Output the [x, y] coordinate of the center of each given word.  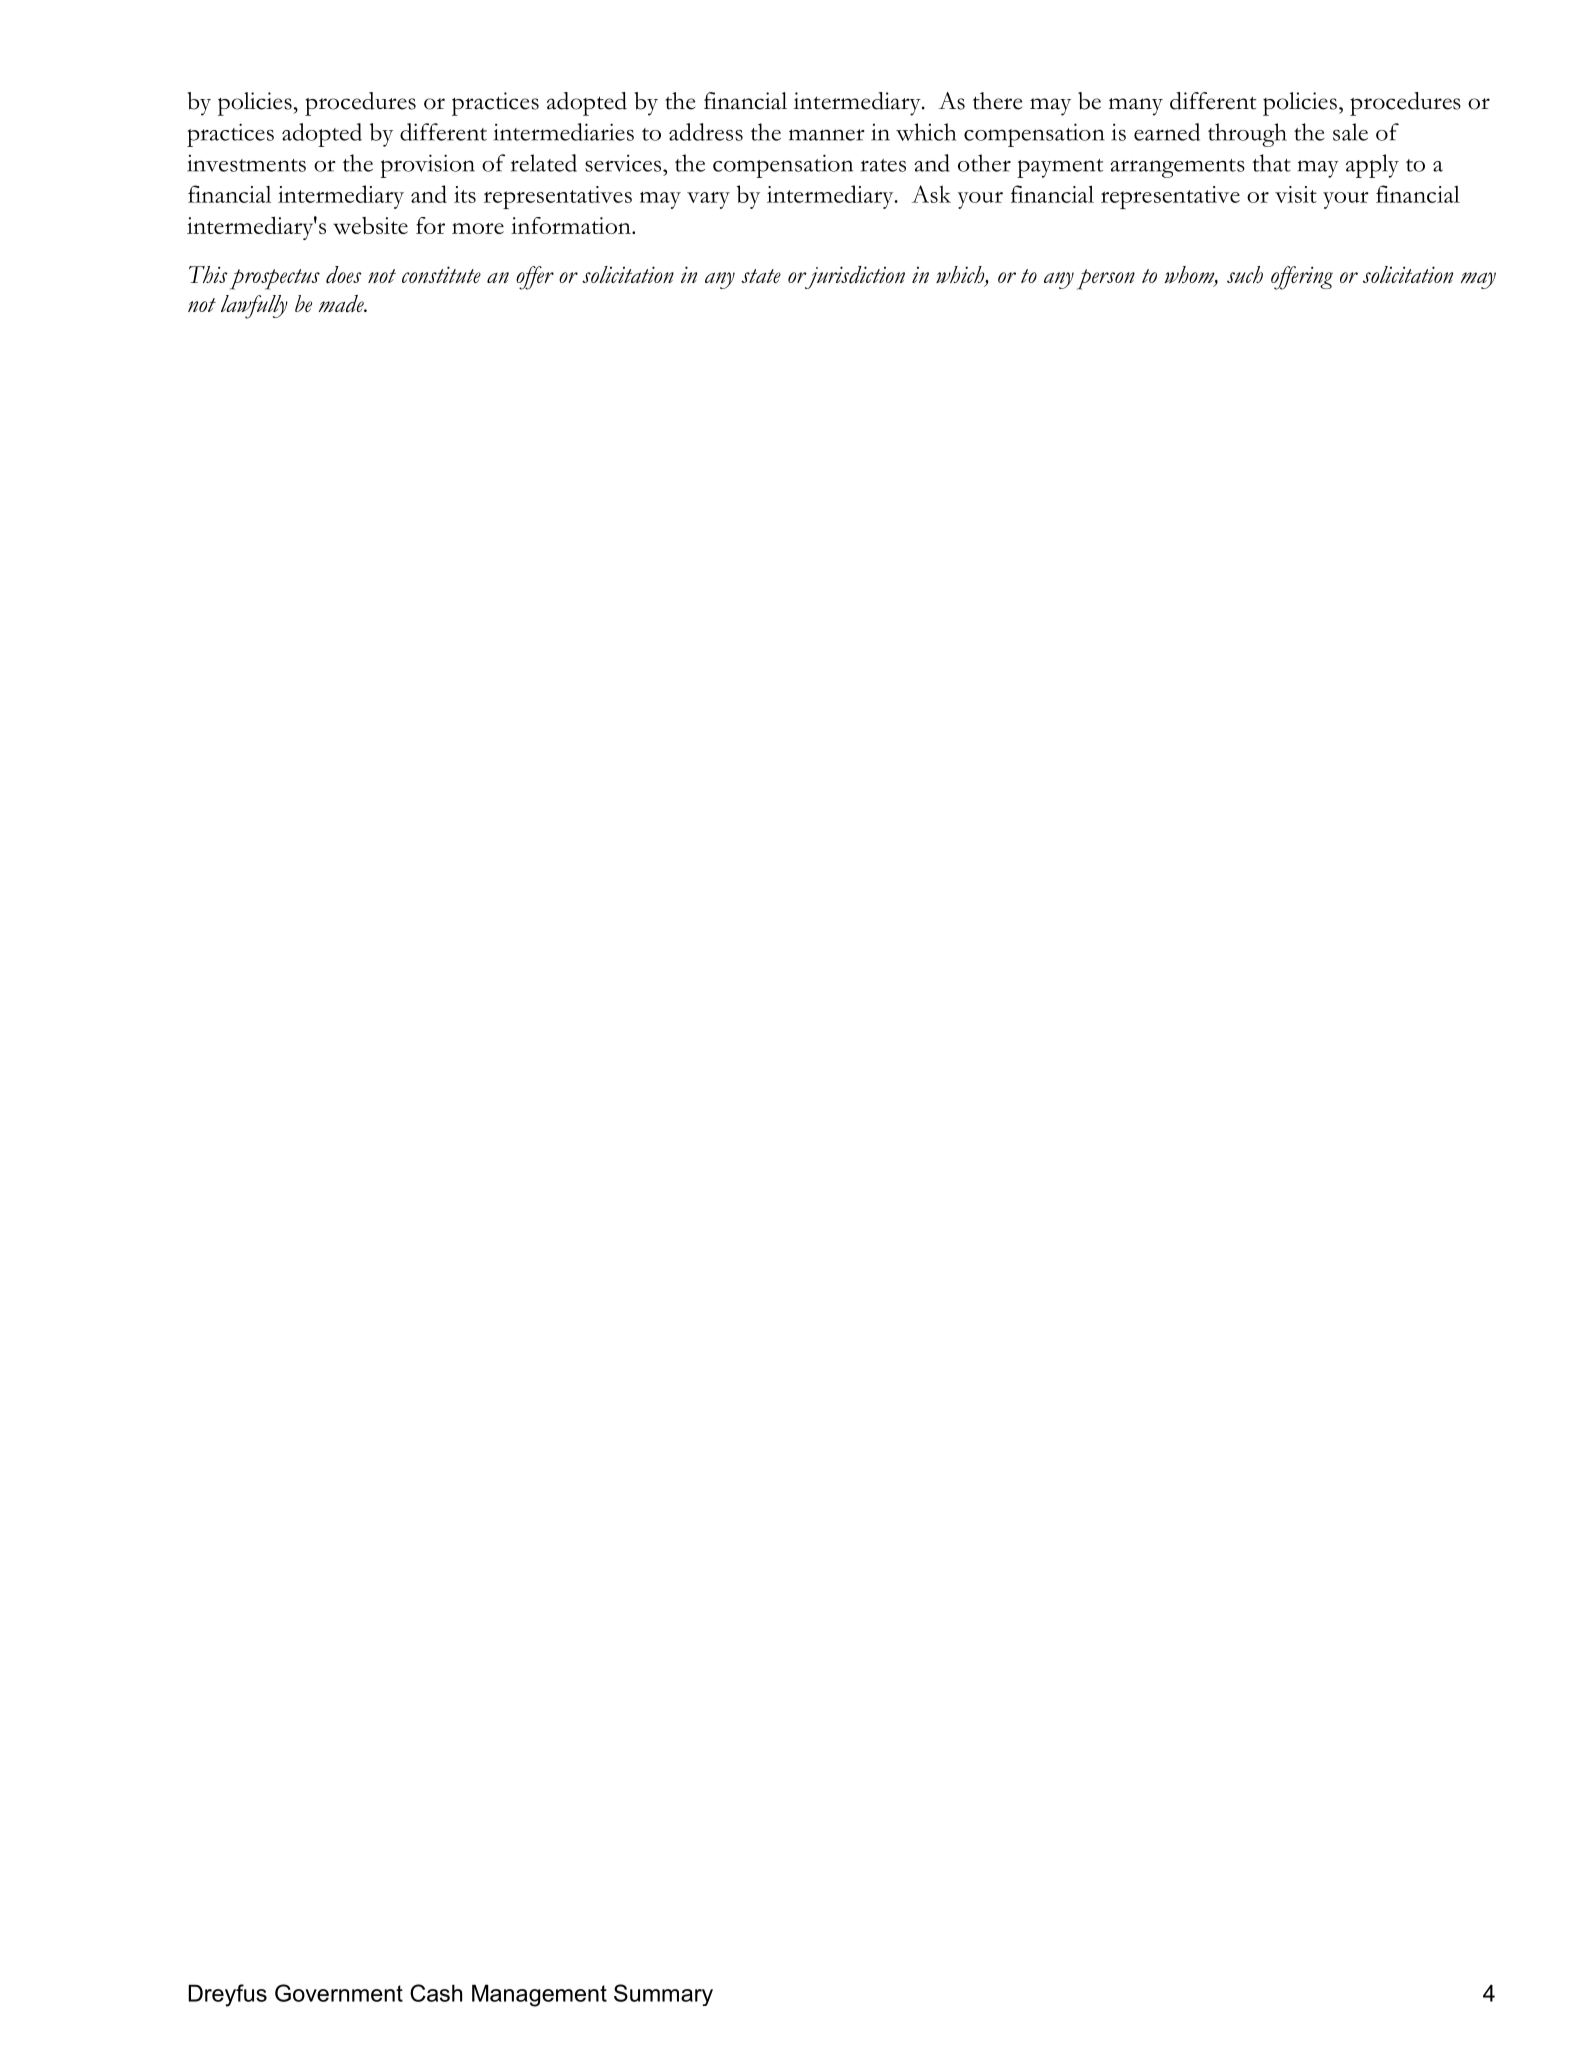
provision [427, 166]
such [1245, 274]
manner [827, 135]
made [342, 303]
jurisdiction [854, 277]
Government [339, 1993]
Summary [663, 1995]
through [1247, 135]
